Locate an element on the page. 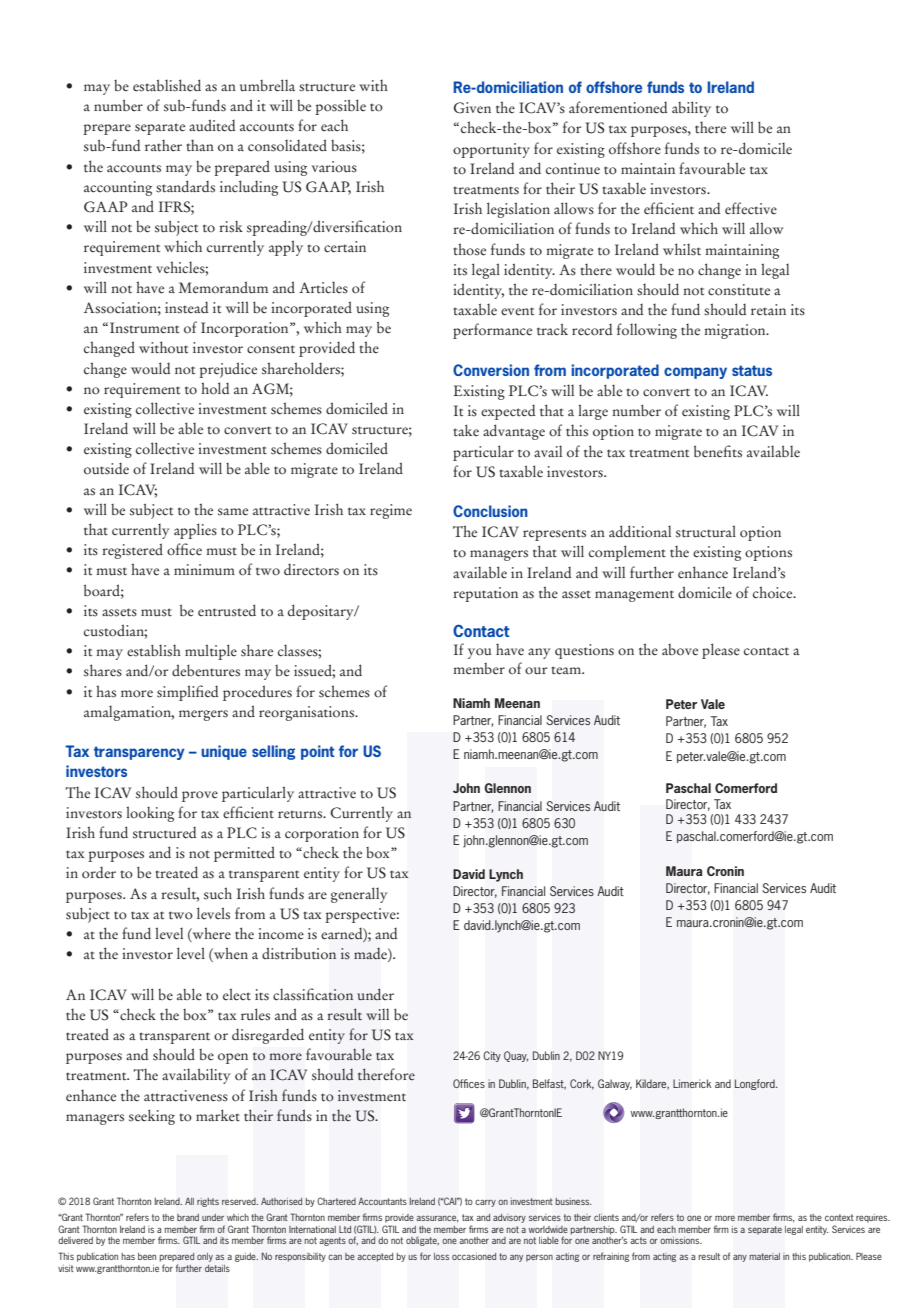 The image size is (924, 1308). rather is located at coordinates (163, 145).
